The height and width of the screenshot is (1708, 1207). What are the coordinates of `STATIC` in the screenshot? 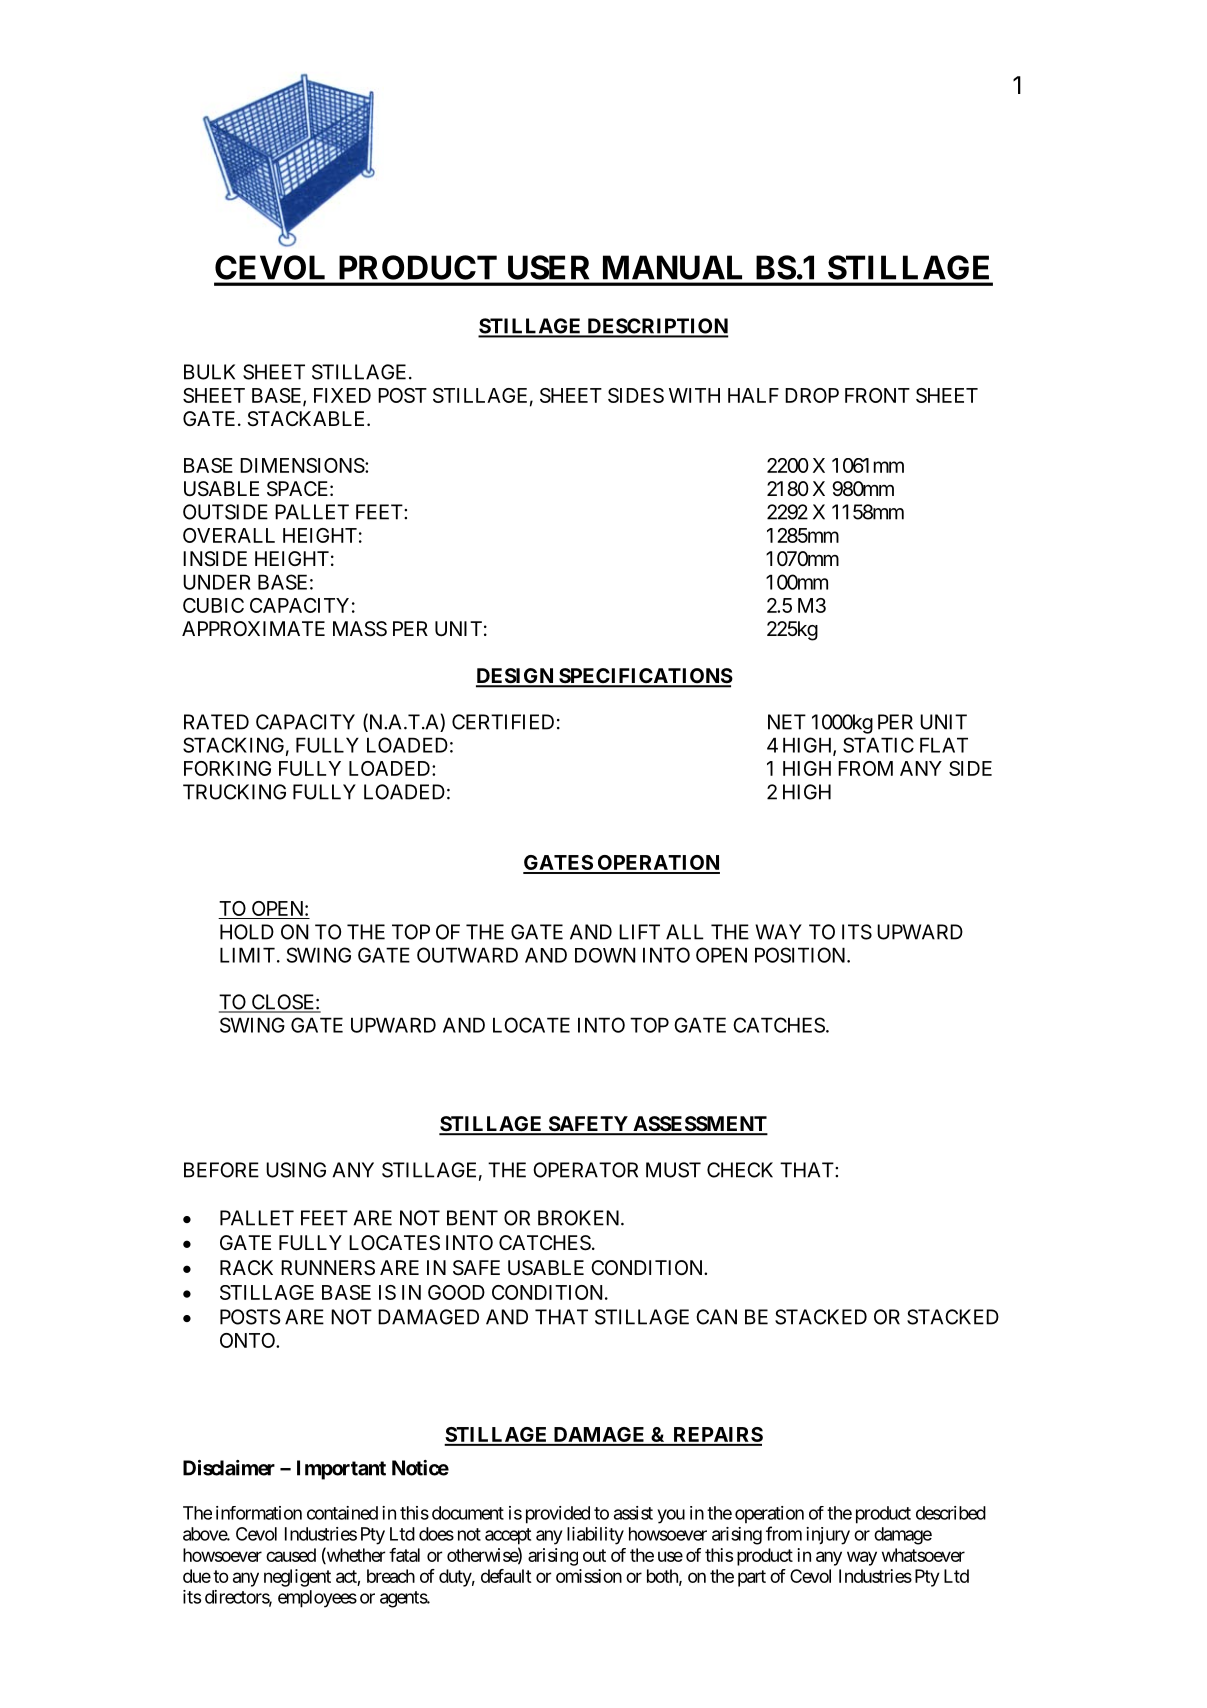 It's located at (878, 745).
